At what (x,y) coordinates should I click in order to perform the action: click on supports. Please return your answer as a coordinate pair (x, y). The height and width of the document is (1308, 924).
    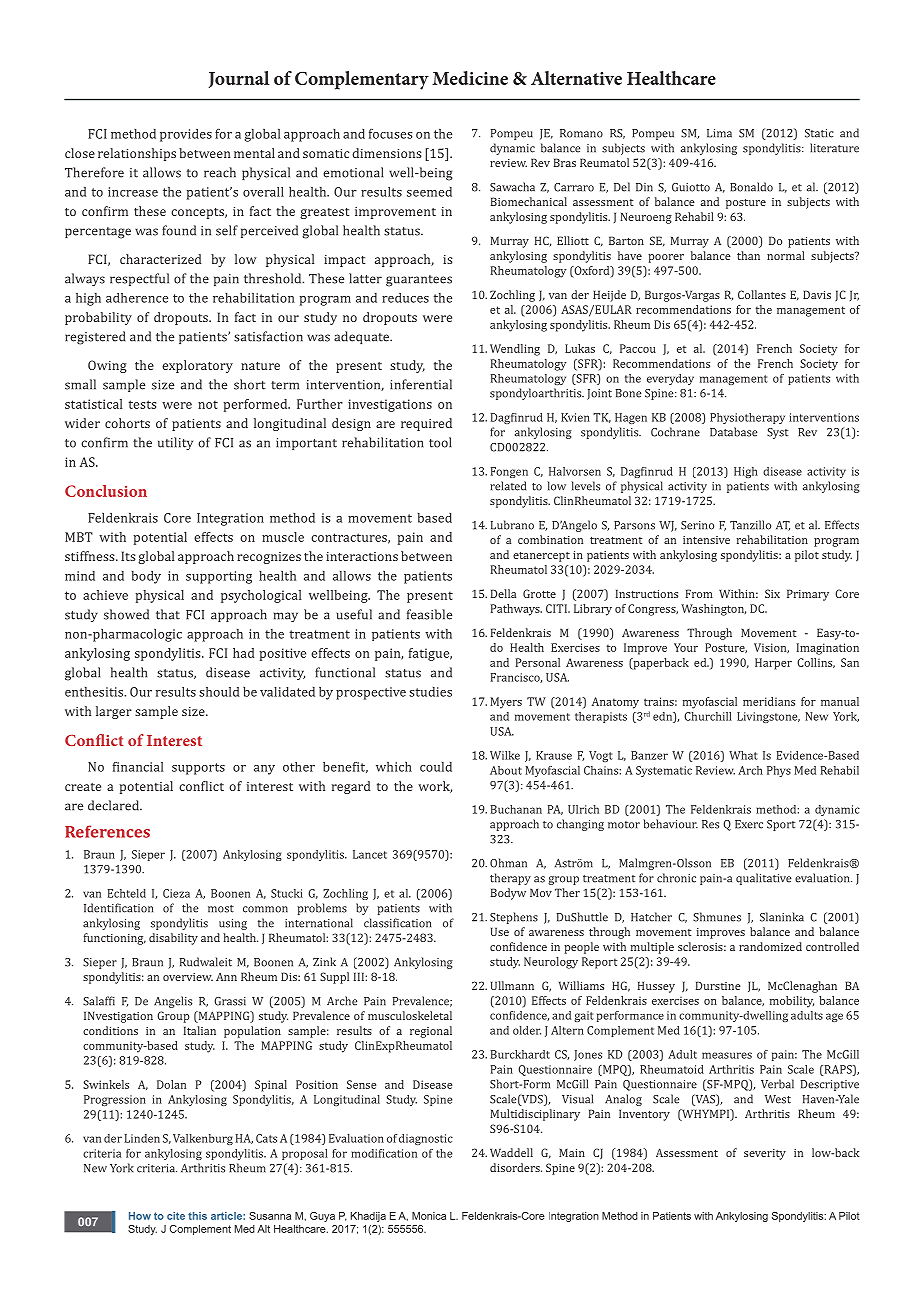
    Looking at the image, I should click on (198, 769).
